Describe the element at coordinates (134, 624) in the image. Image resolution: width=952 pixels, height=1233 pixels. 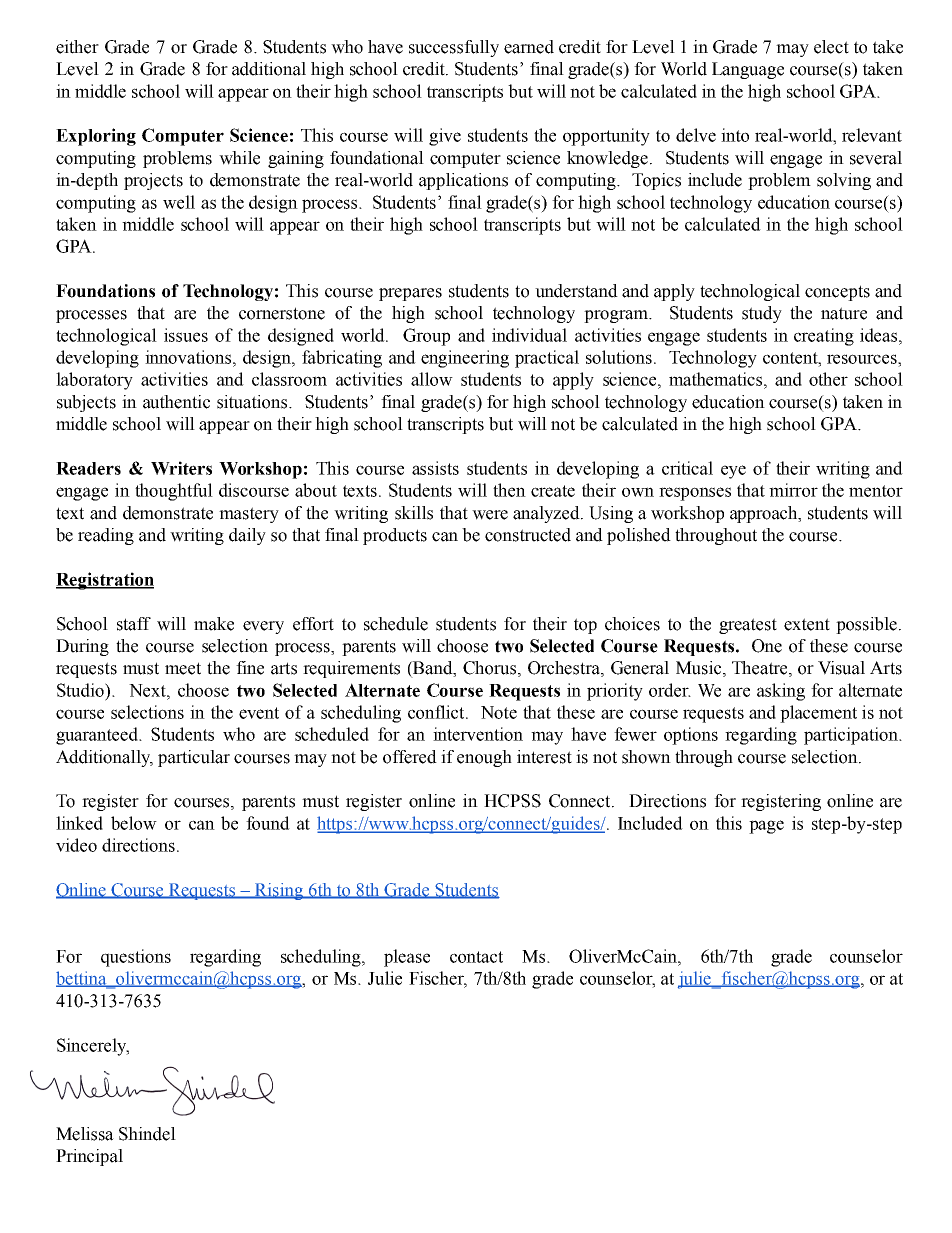
I see `staff` at that location.
